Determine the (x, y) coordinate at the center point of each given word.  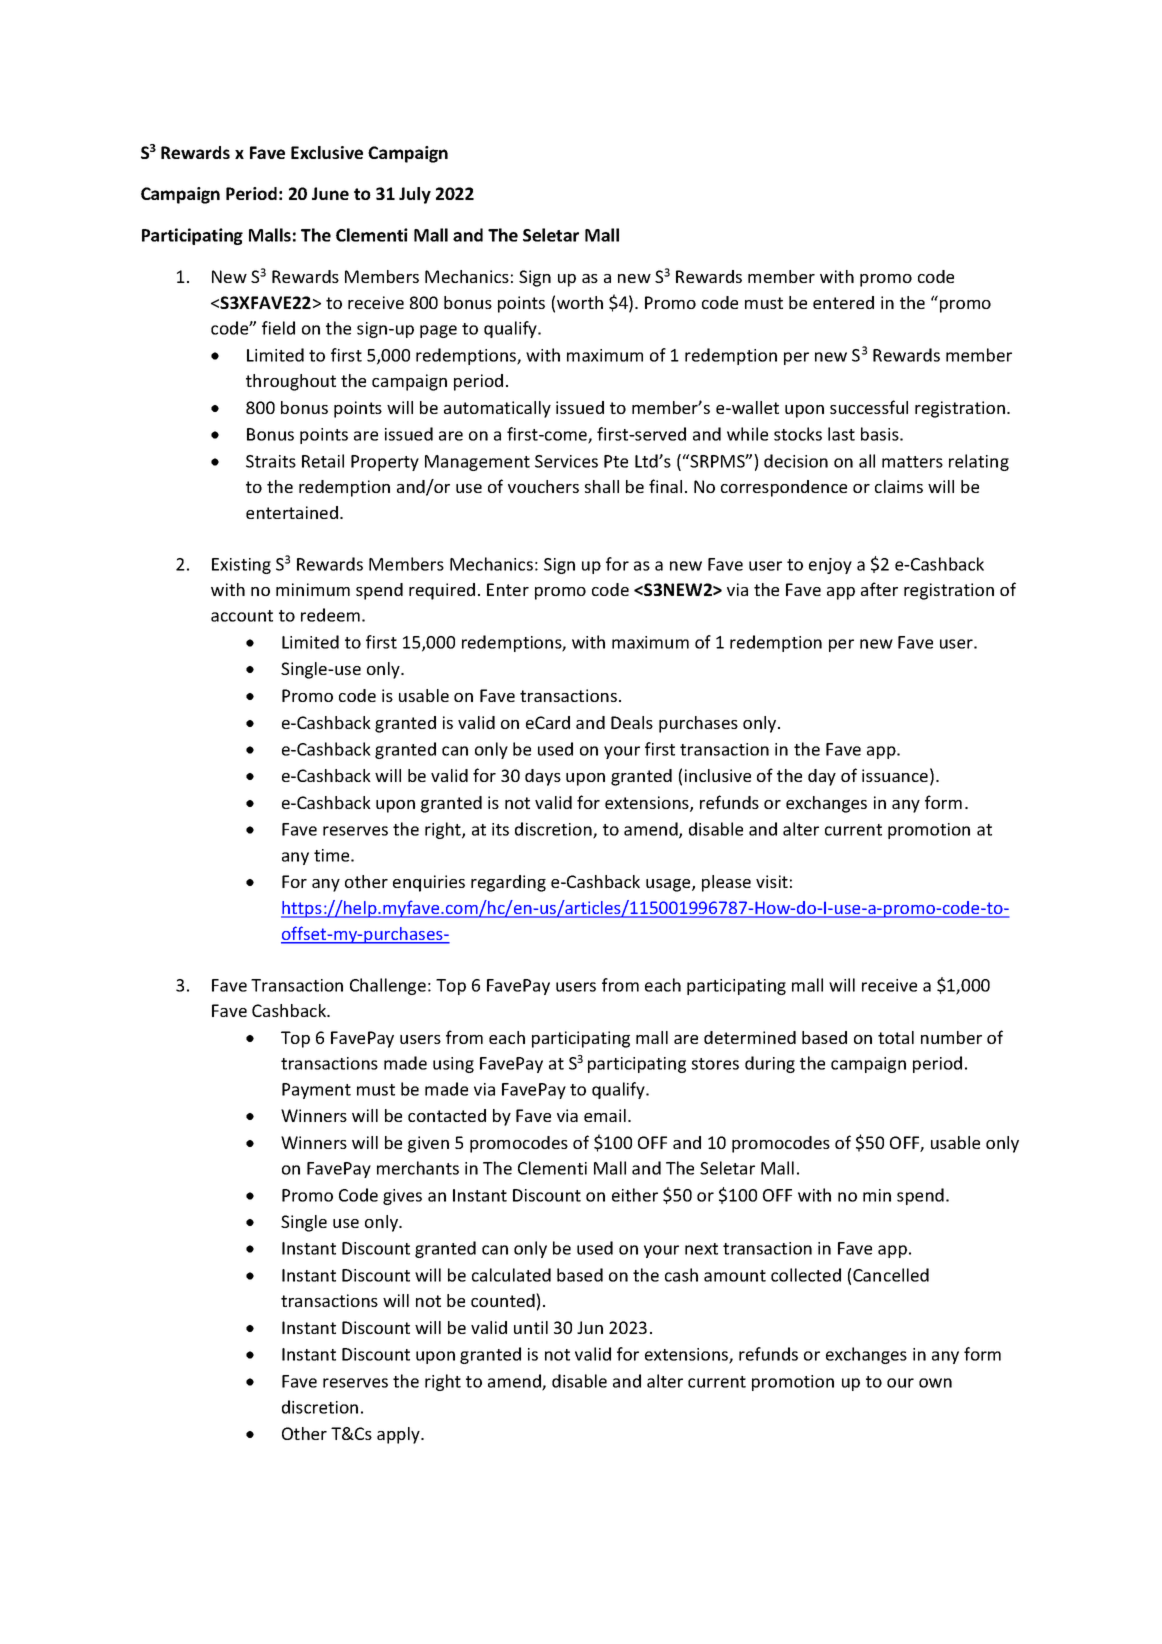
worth (580, 302)
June (330, 193)
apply (399, 1435)
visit (772, 881)
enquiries (429, 883)
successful (869, 407)
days (543, 777)
